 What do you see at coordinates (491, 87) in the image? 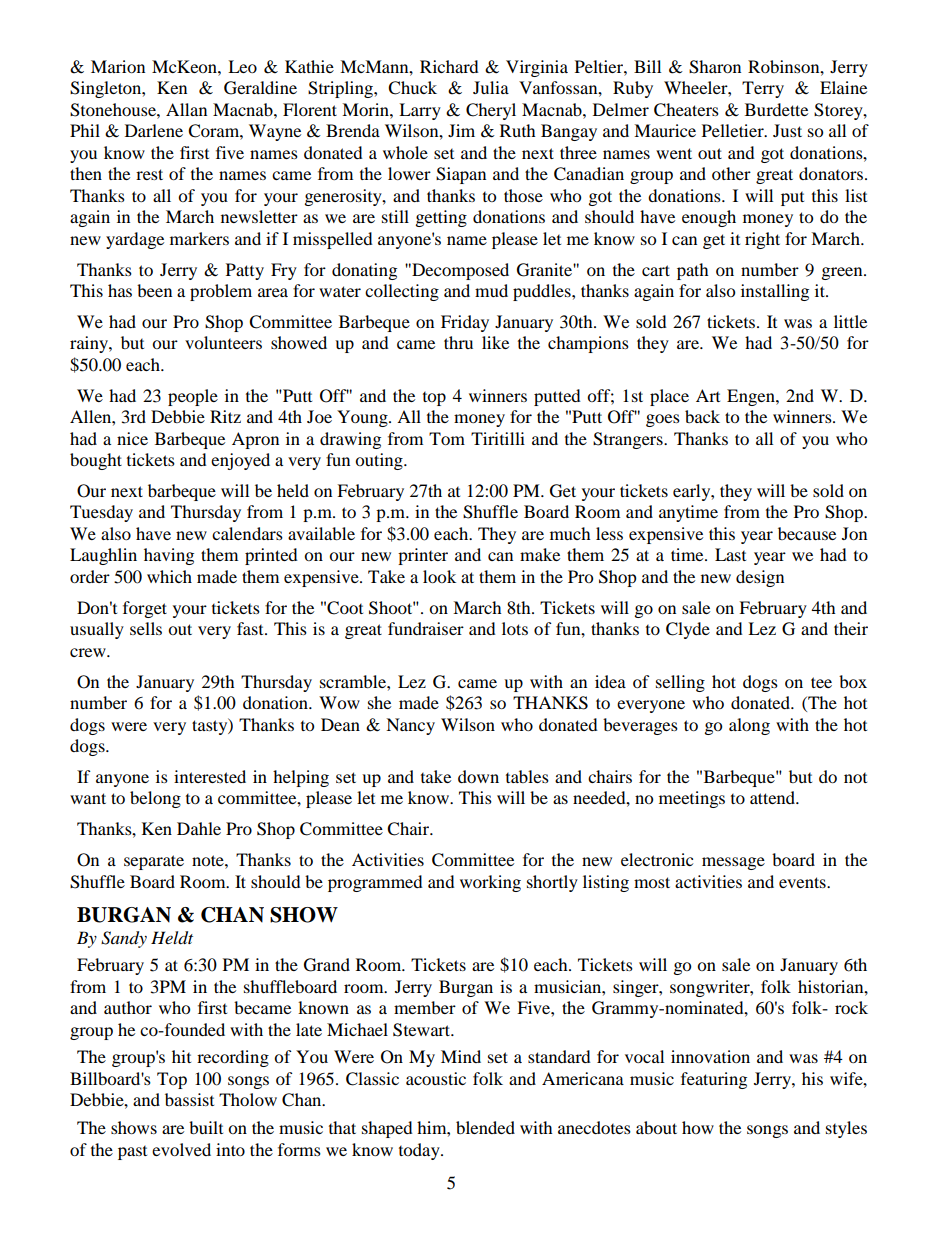
I see `Julia` at bounding box center [491, 87].
